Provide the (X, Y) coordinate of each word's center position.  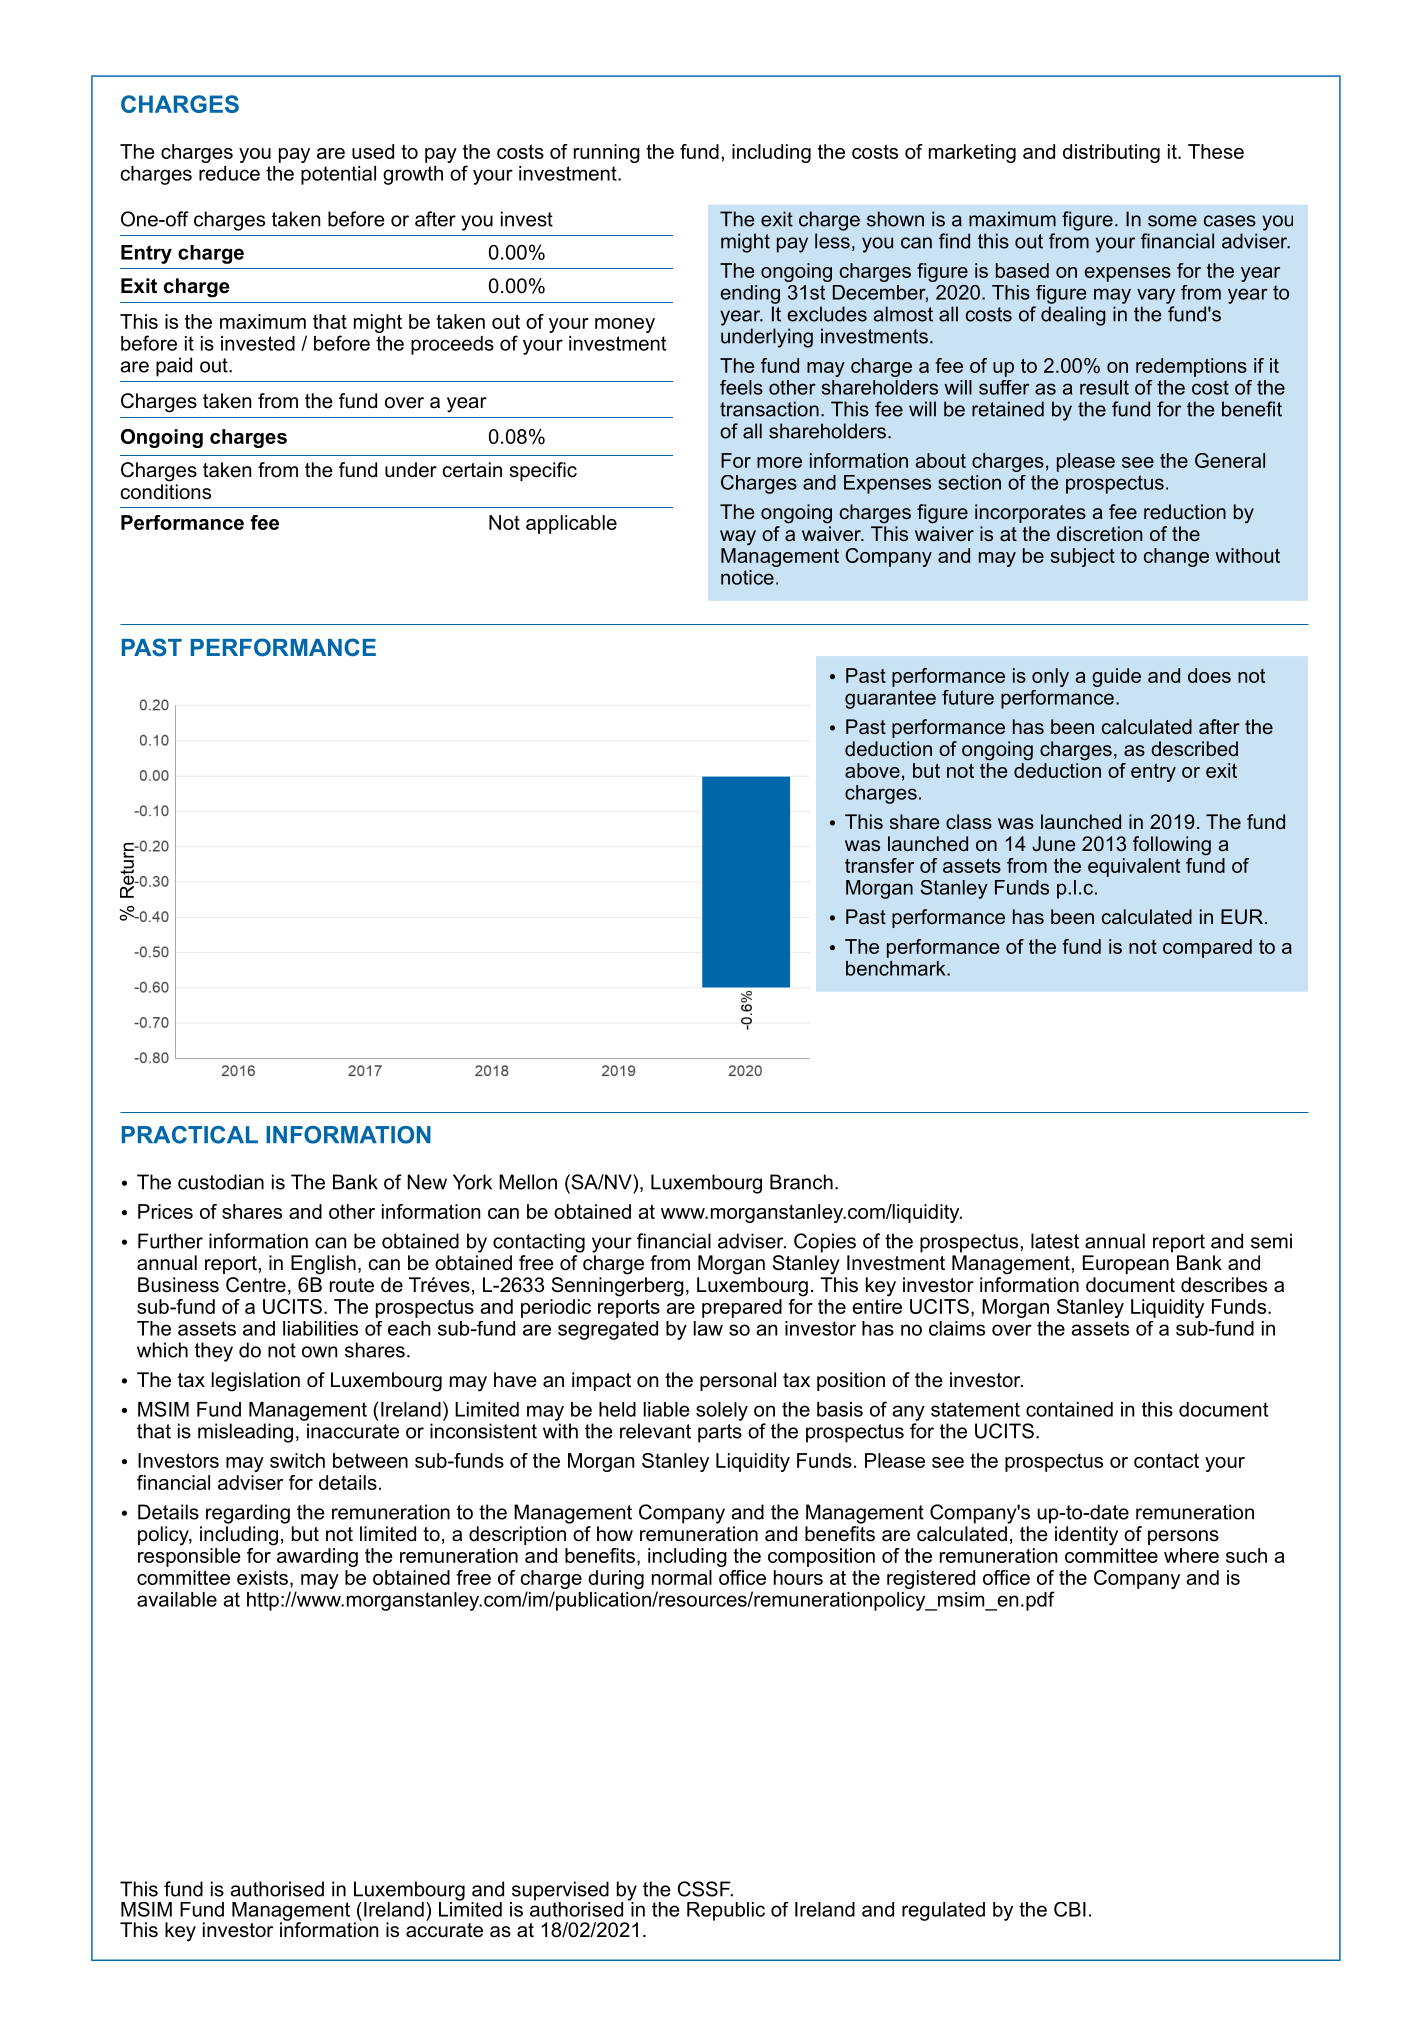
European (1126, 1264)
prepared (742, 1308)
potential (338, 175)
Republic (726, 1911)
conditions (166, 492)
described (1194, 748)
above (872, 770)
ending (750, 294)
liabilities (320, 1328)
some (1172, 221)
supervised (559, 1892)
